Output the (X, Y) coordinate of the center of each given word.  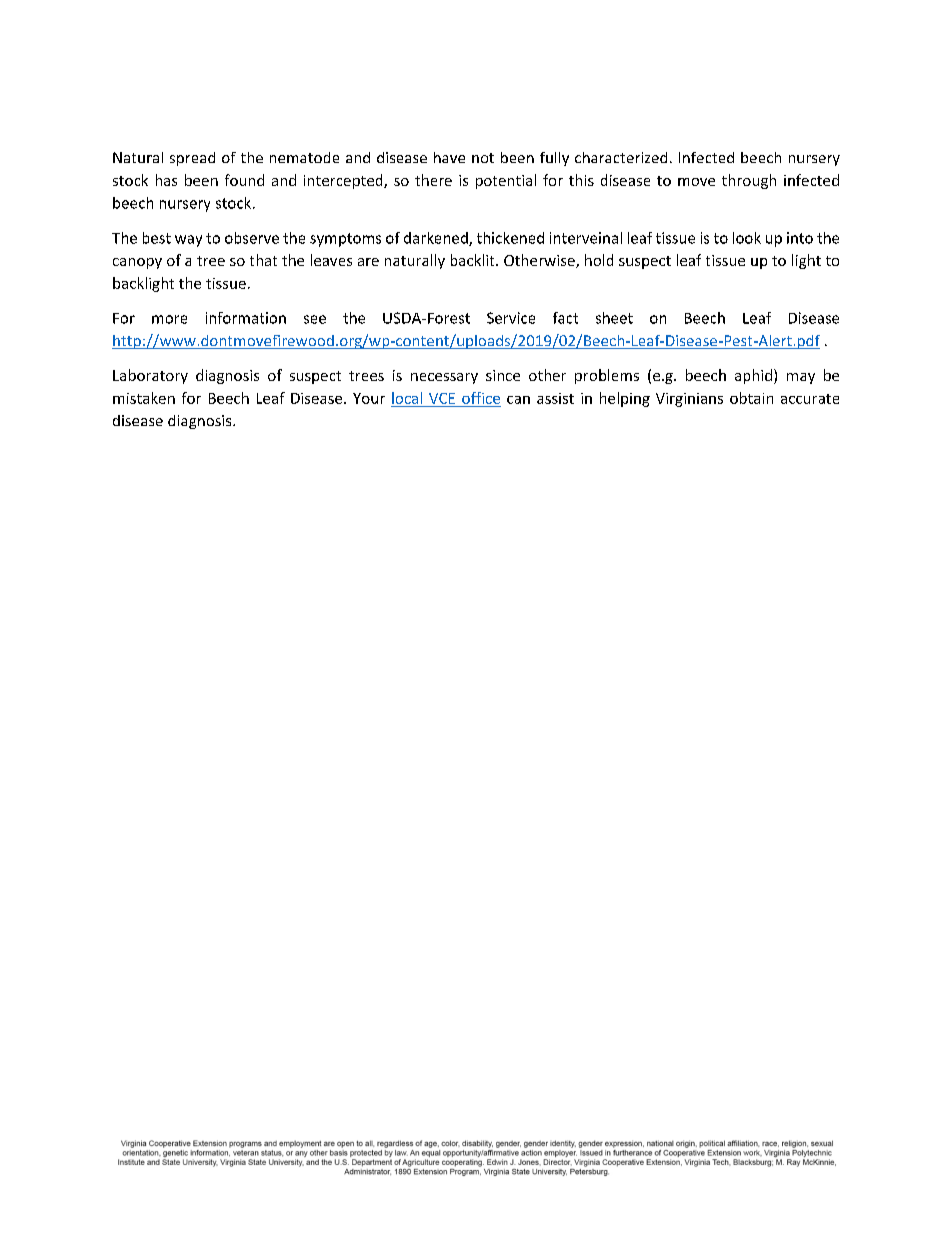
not (483, 158)
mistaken (144, 398)
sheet (614, 318)
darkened (437, 239)
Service (511, 318)
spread (192, 159)
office (481, 398)
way (188, 241)
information (246, 318)
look (747, 238)
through (749, 181)
